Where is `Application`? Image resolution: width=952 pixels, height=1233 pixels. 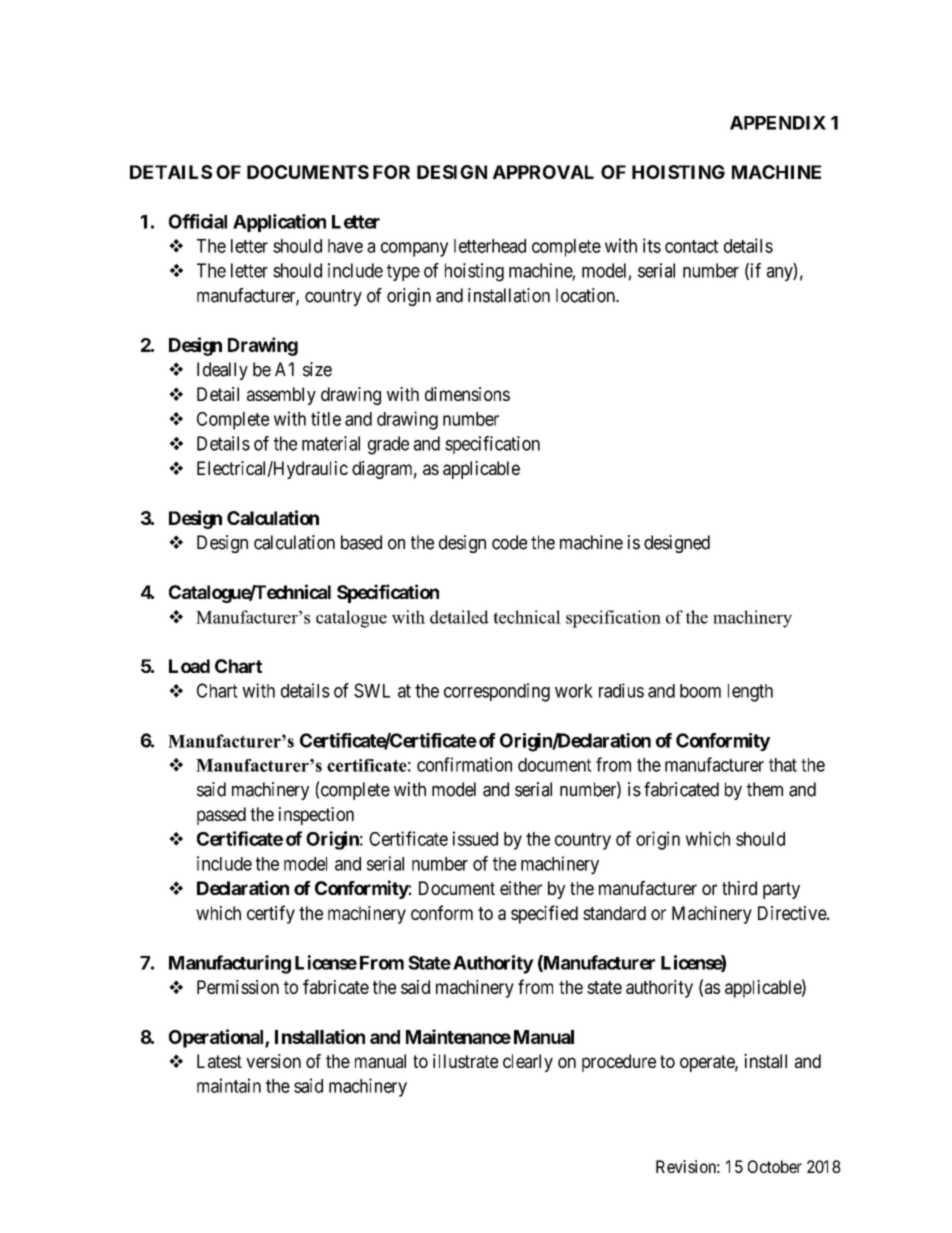 Application is located at coordinates (279, 223).
